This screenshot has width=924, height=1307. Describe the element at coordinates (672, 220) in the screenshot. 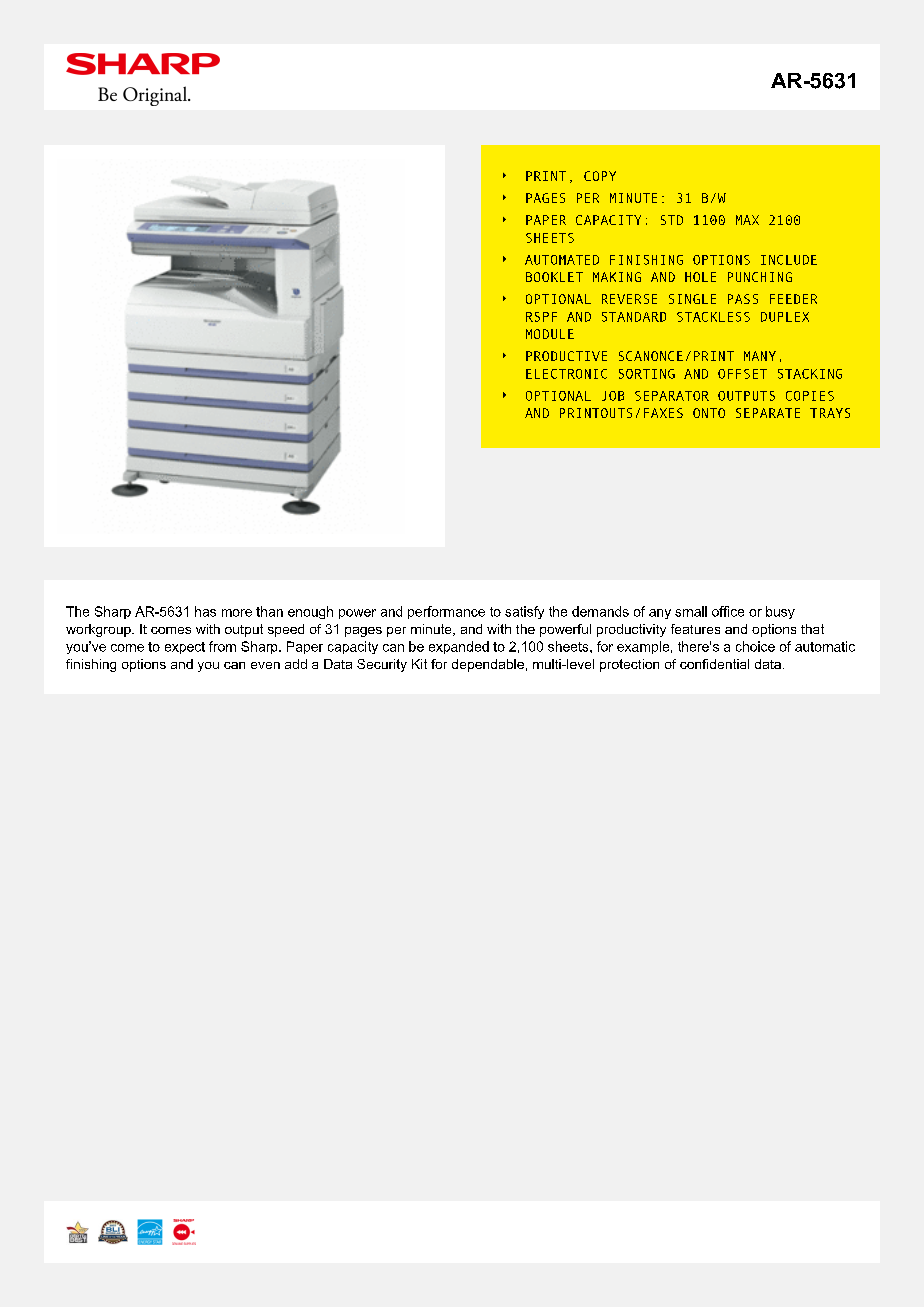

I see `STD` at that location.
